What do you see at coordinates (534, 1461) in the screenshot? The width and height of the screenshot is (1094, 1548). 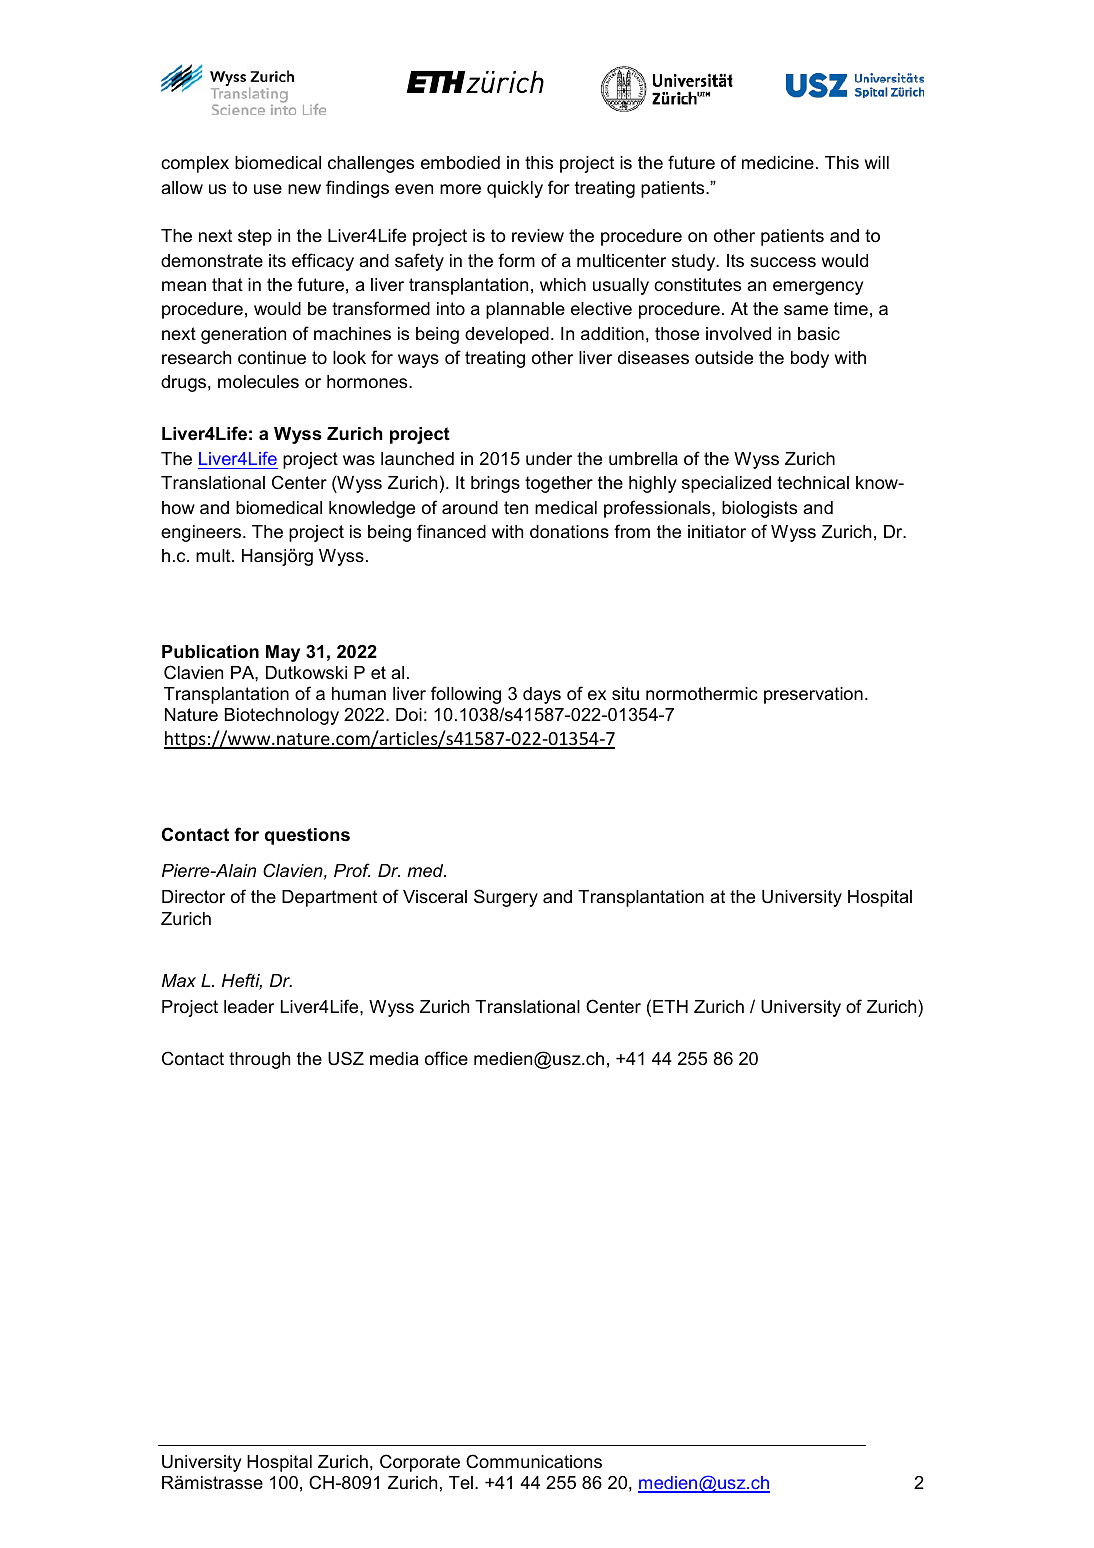 I see `Communications` at bounding box center [534, 1461].
